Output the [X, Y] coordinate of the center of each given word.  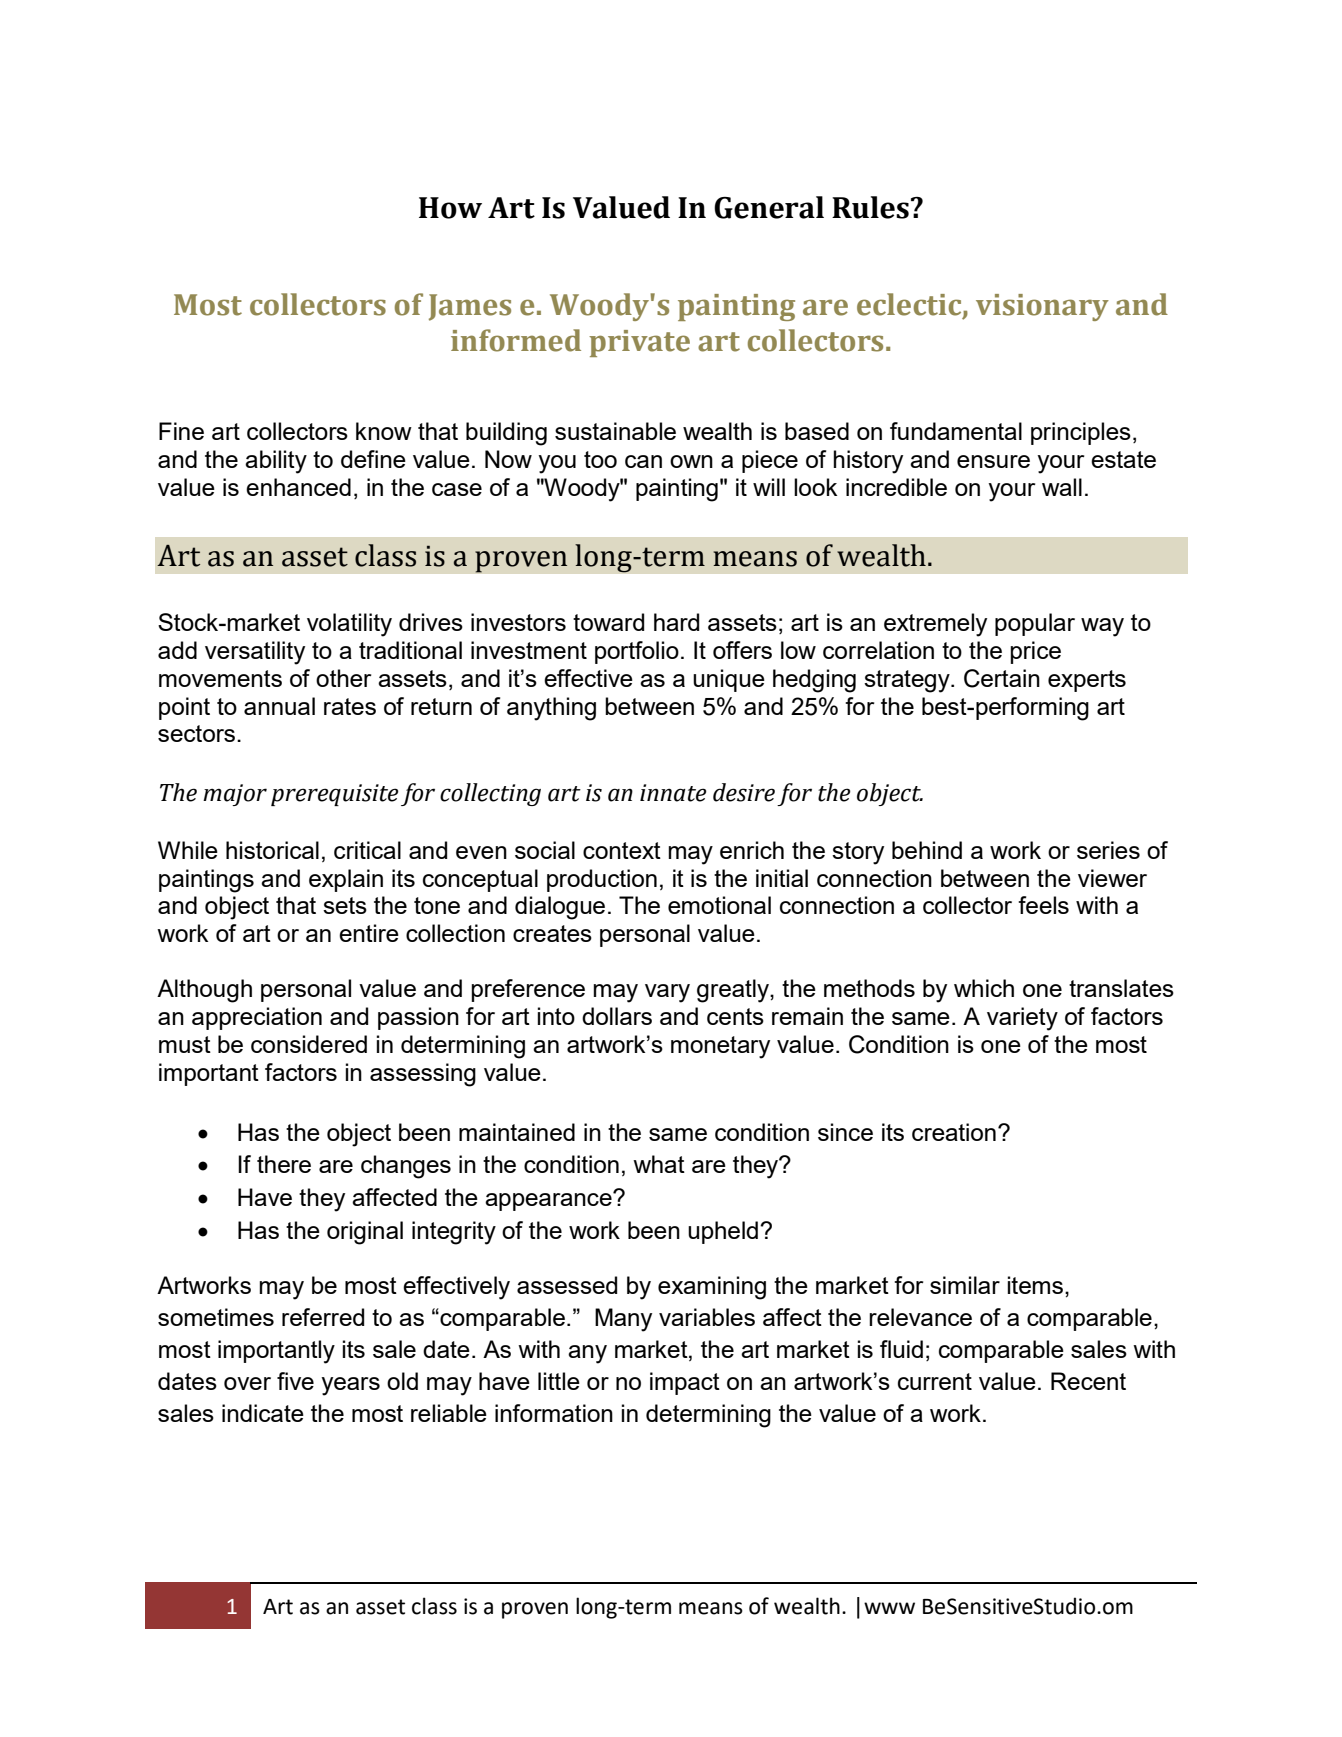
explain [346, 880]
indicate [263, 1413]
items [1035, 1285]
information [554, 1413]
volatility [349, 625]
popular [1035, 624]
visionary [1042, 307]
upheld [723, 1232]
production [602, 880]
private [639, 343]
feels [1043, 905]
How [450, 208]
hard [676, 622]
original [365, 1233]
